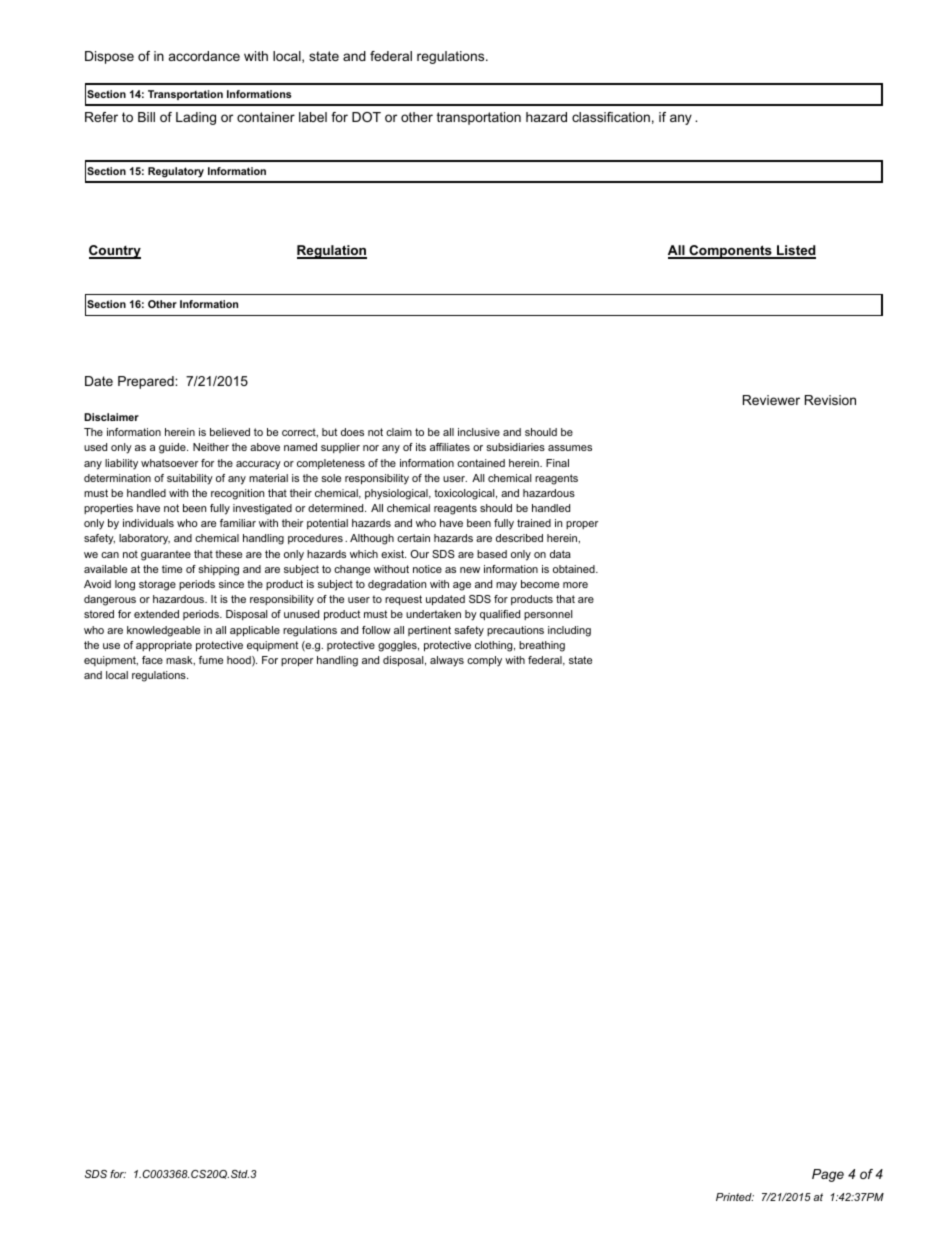  Describe the element at coordinates (196, 118) in the image. I see `Lading` at that location.
